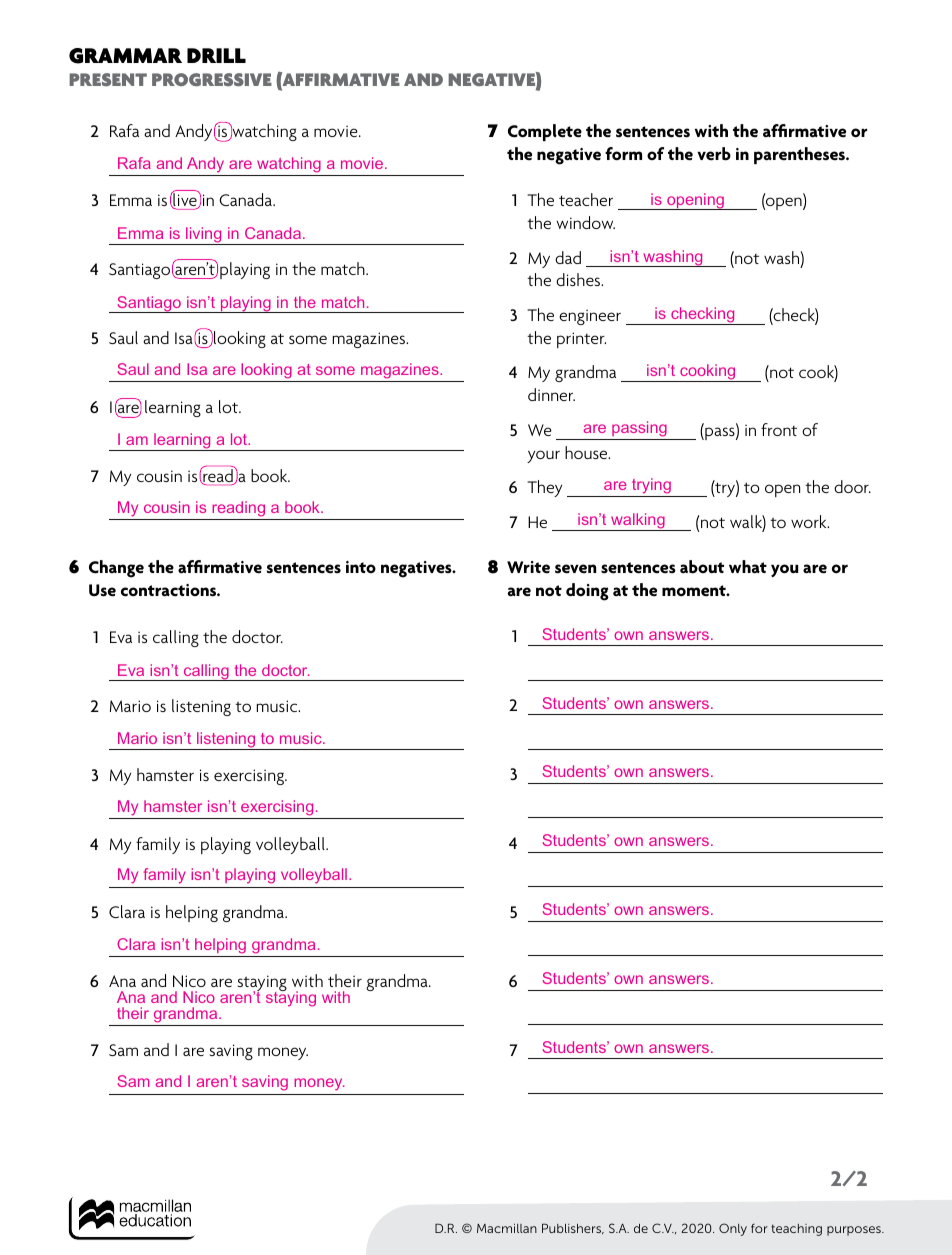  What do you see at coordinates (796, 1230) in the page?
I see `teaching` at bounding box center [796, 1230].
